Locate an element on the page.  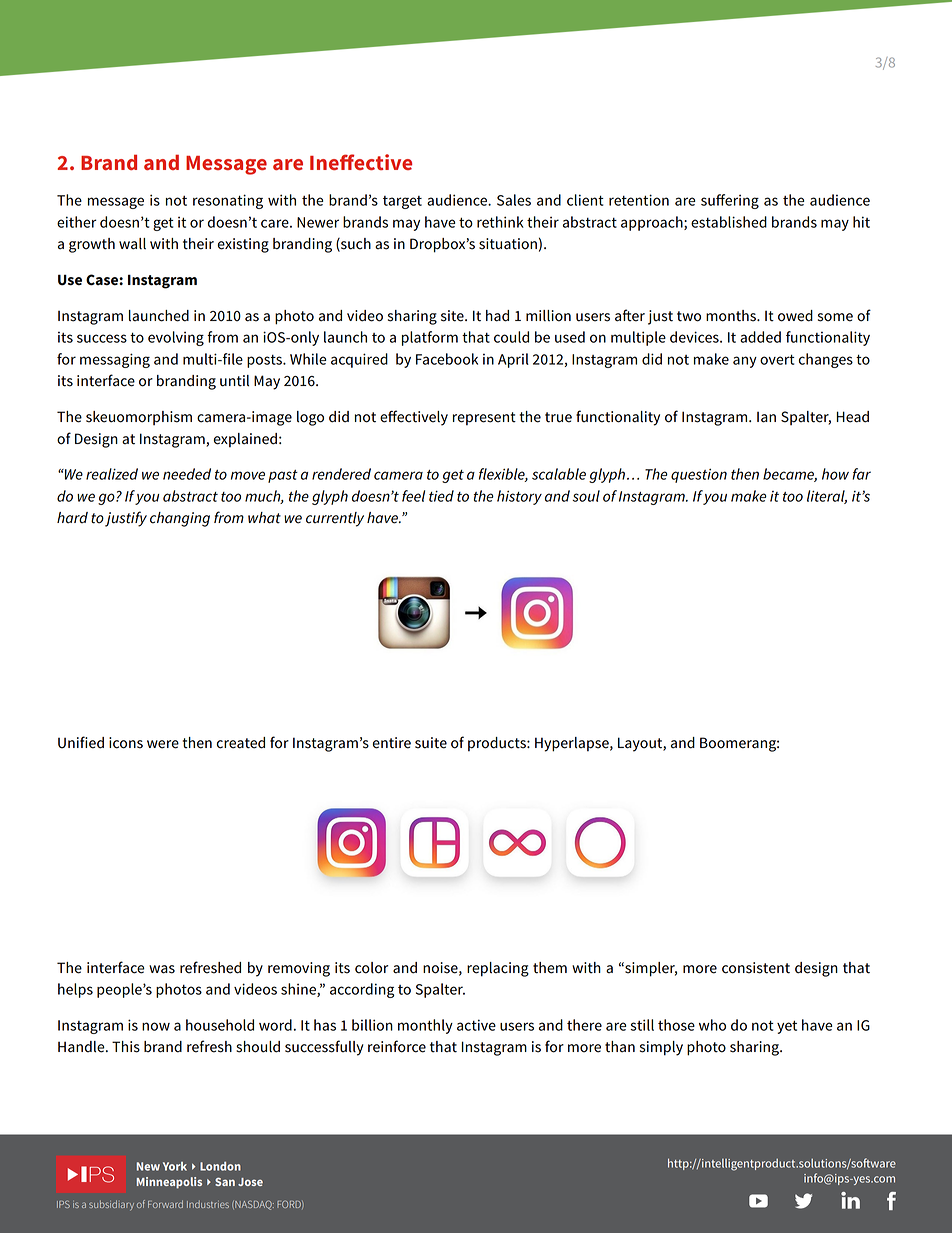
established is located at coordinates (729, 222).
